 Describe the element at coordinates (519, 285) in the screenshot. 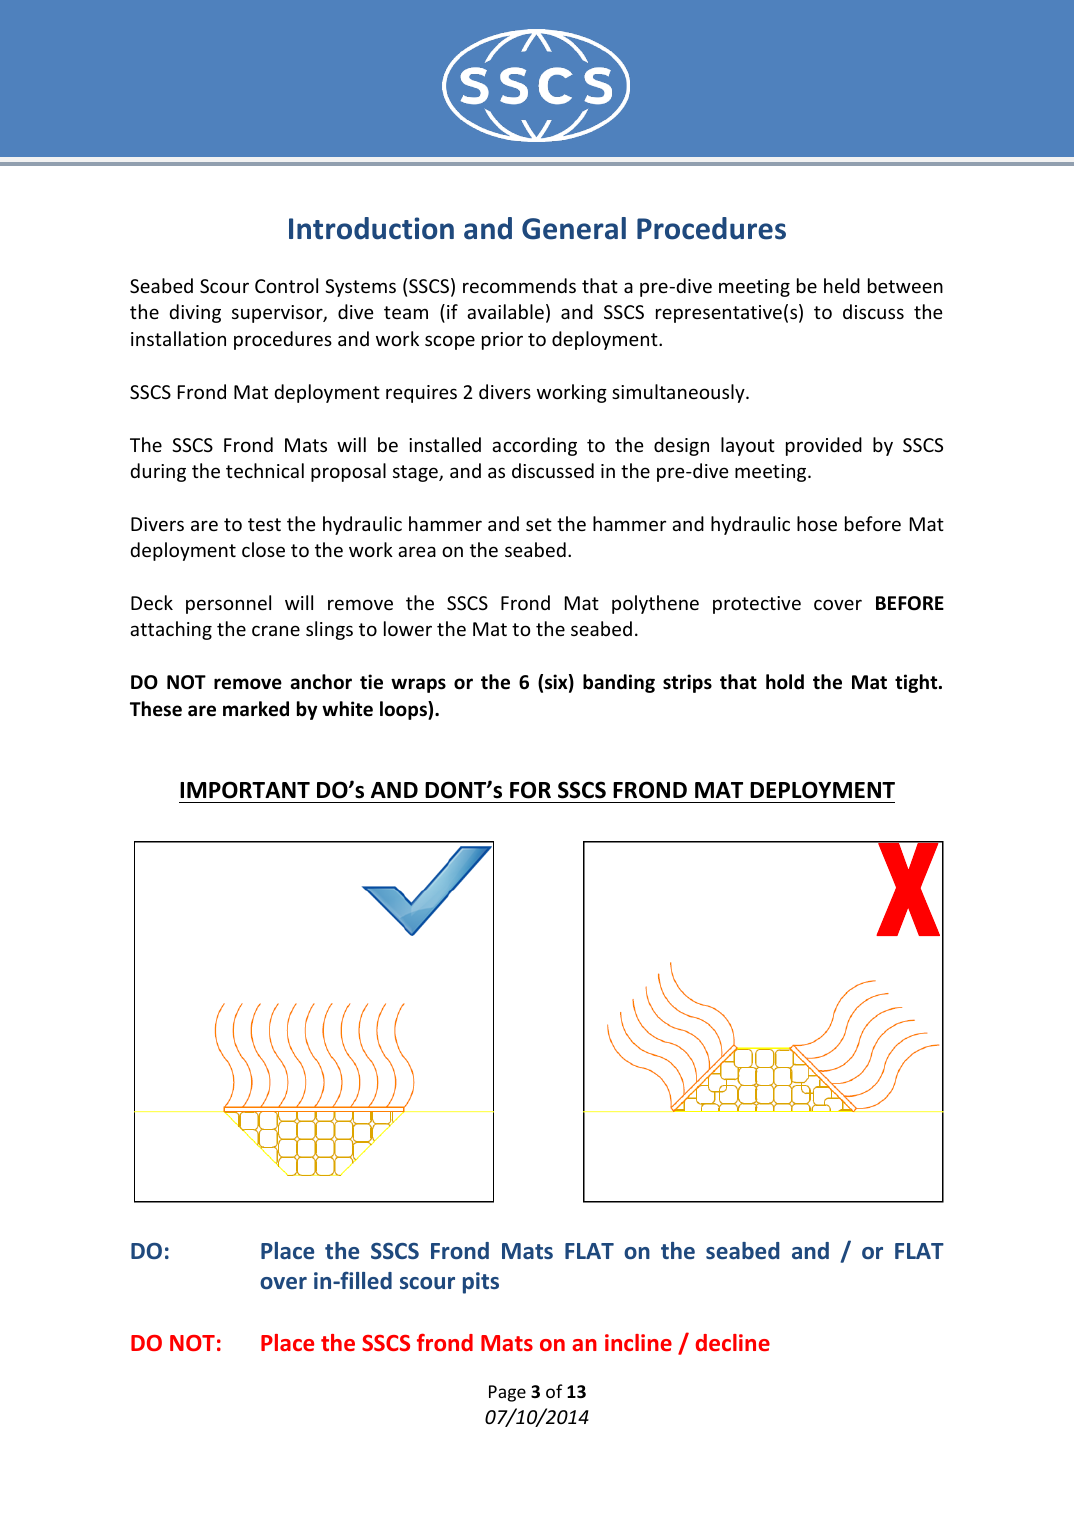

I see `recommends` at that location.
